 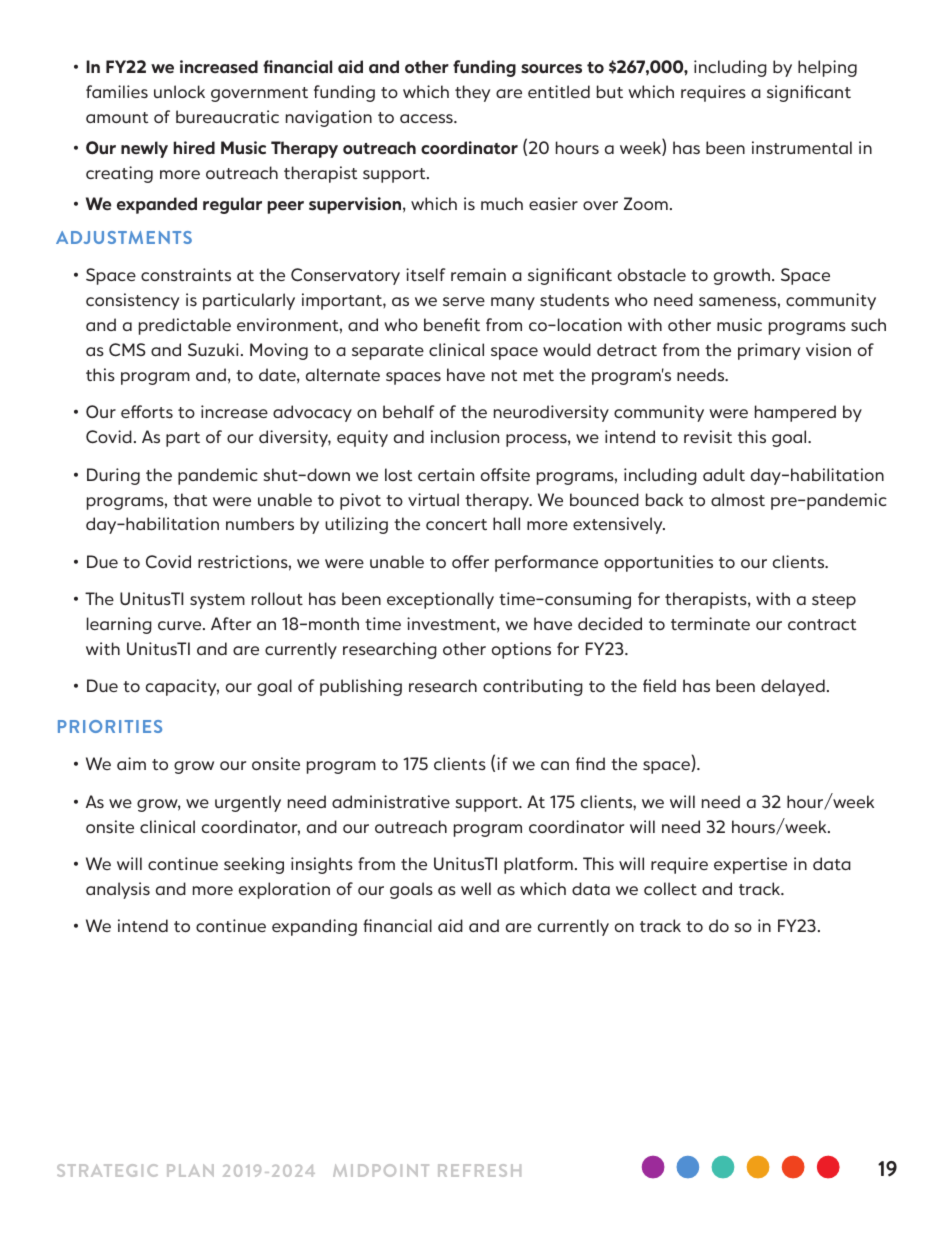 I want to click on inclusion, so click(x=465, y=436).
